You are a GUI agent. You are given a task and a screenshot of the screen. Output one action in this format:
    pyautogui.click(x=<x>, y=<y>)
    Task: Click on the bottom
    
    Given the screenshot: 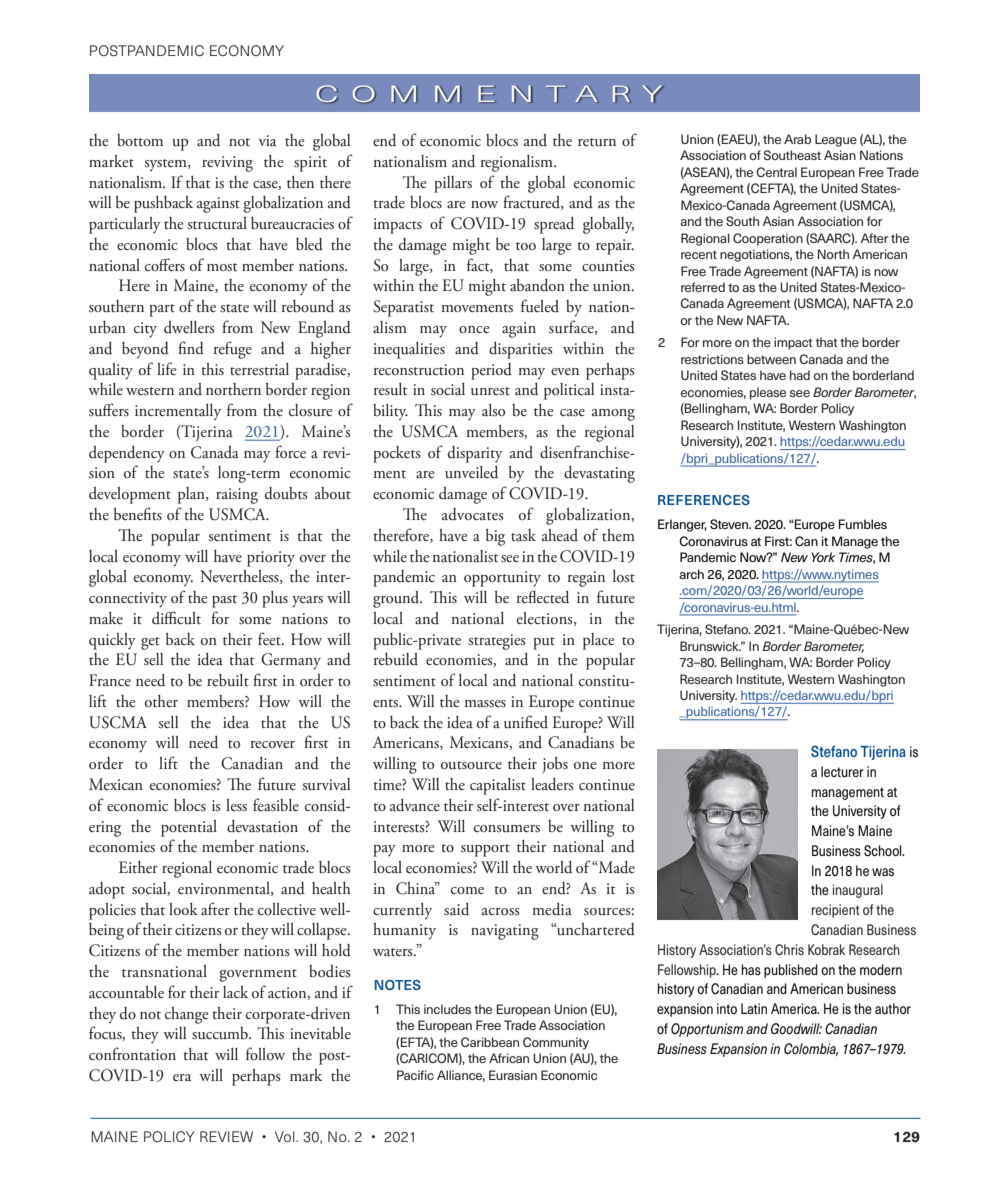 What is the action you would take?
    pyautogui.click(x=140, y=140)
